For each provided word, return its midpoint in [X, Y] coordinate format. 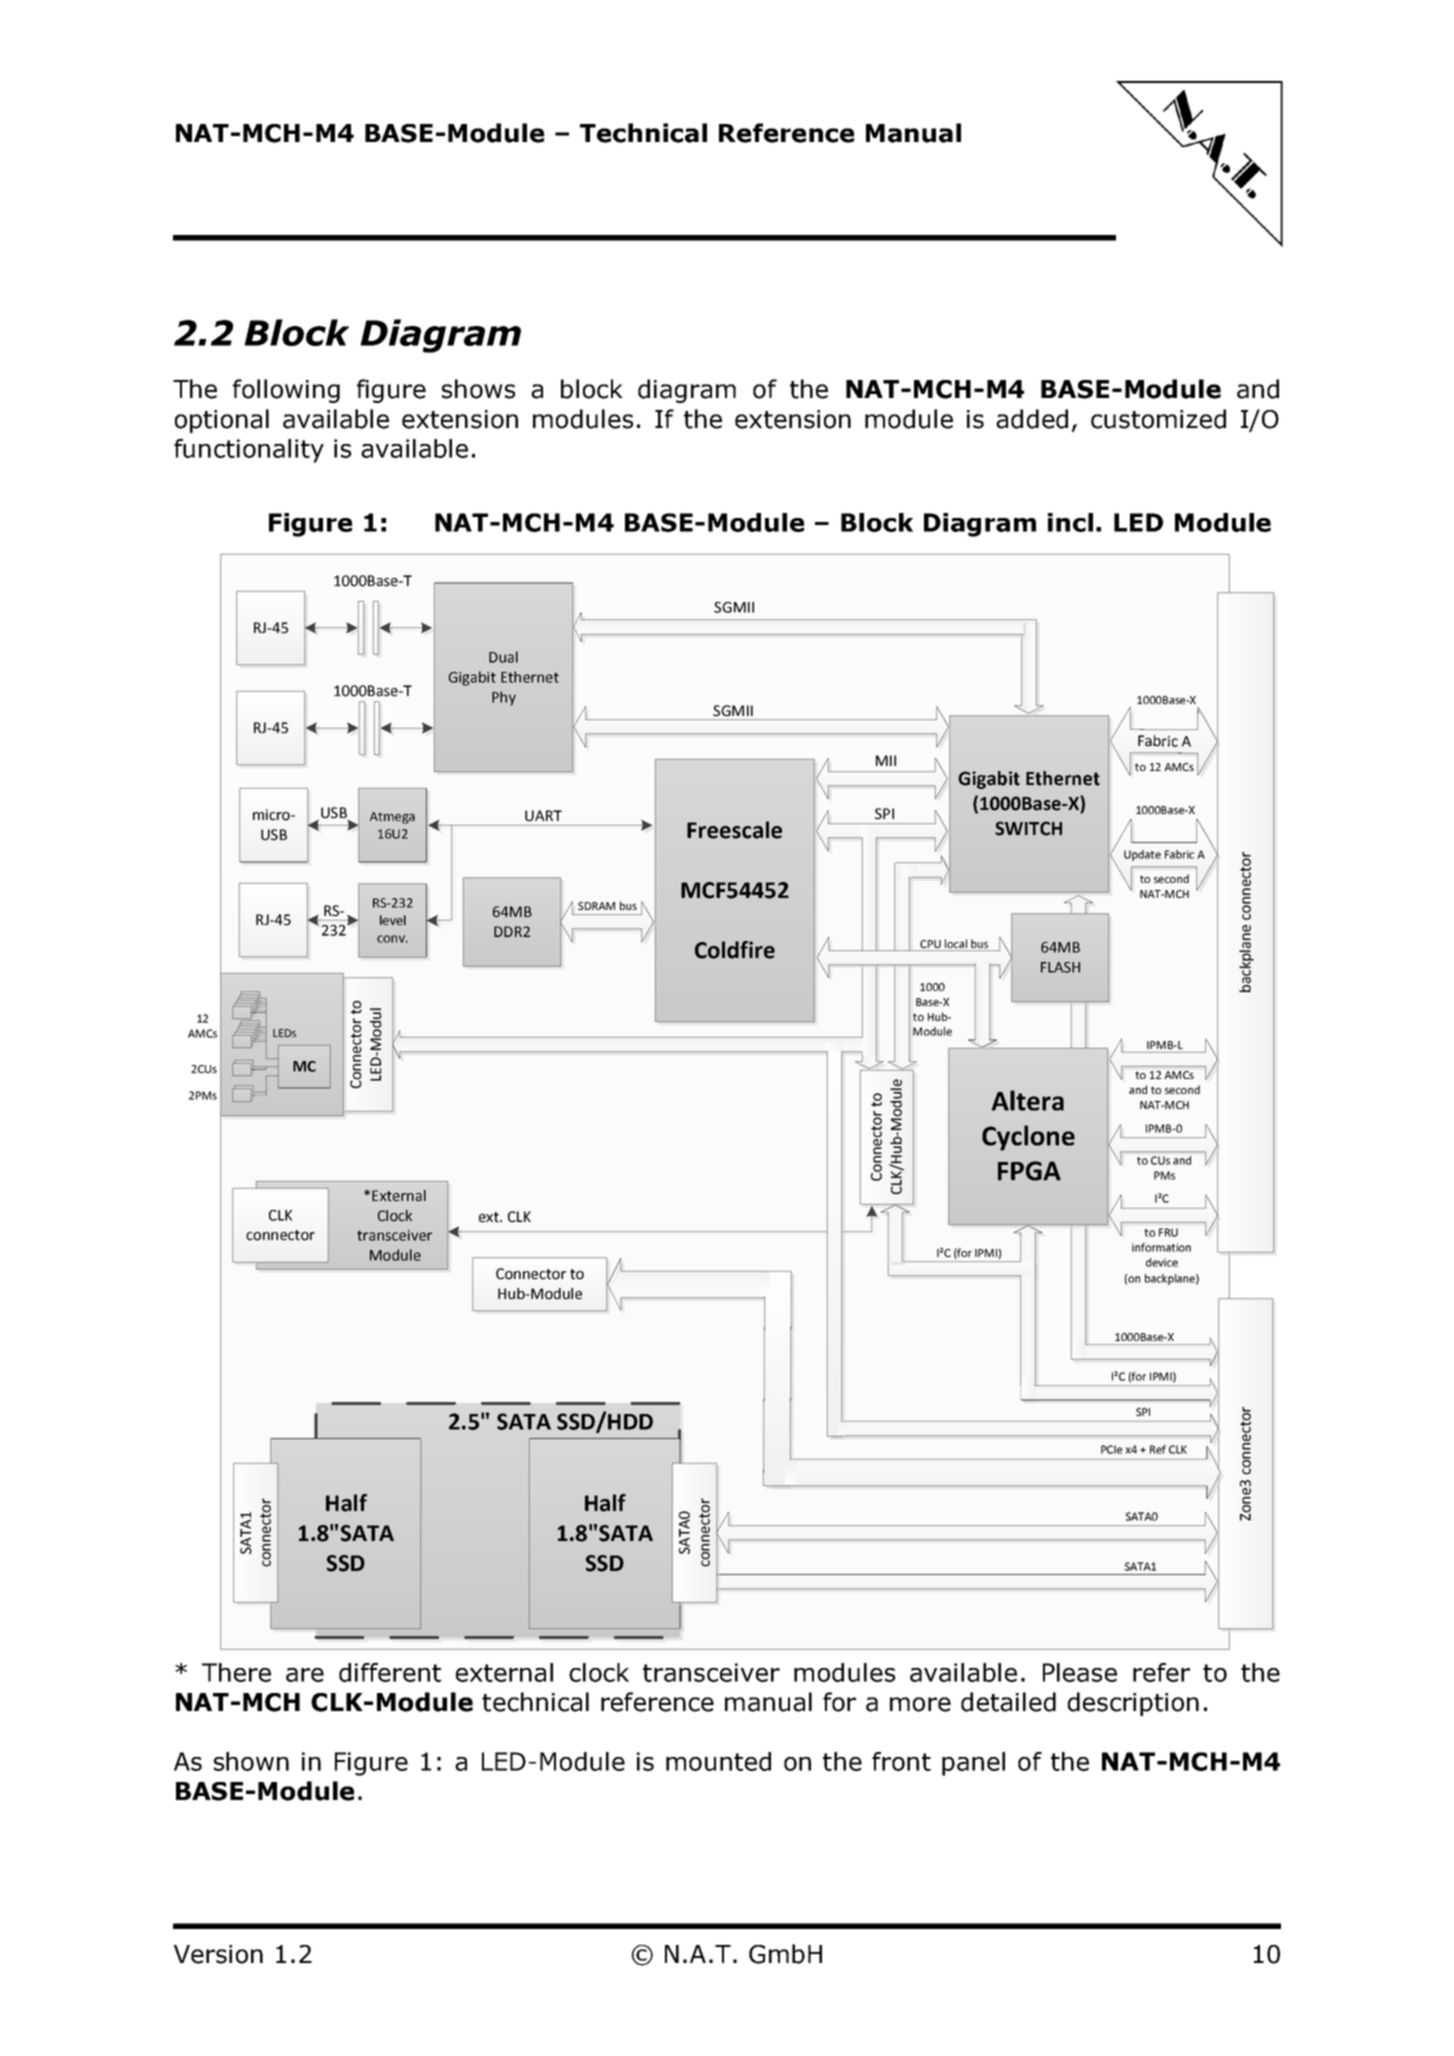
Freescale [734, 830]
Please [1080, 1672]
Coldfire [735, 950]
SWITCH [1028, 828]
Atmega [392, 818]
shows [478, 389]
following [286, 391]
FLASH [1060, 967]
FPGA [1029, 1171]
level [393, 920]
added [1032, 419]
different [390, 1672]
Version [218, 1954]
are [305, 1675]
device [1162, 1262]
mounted [718, 1761]
